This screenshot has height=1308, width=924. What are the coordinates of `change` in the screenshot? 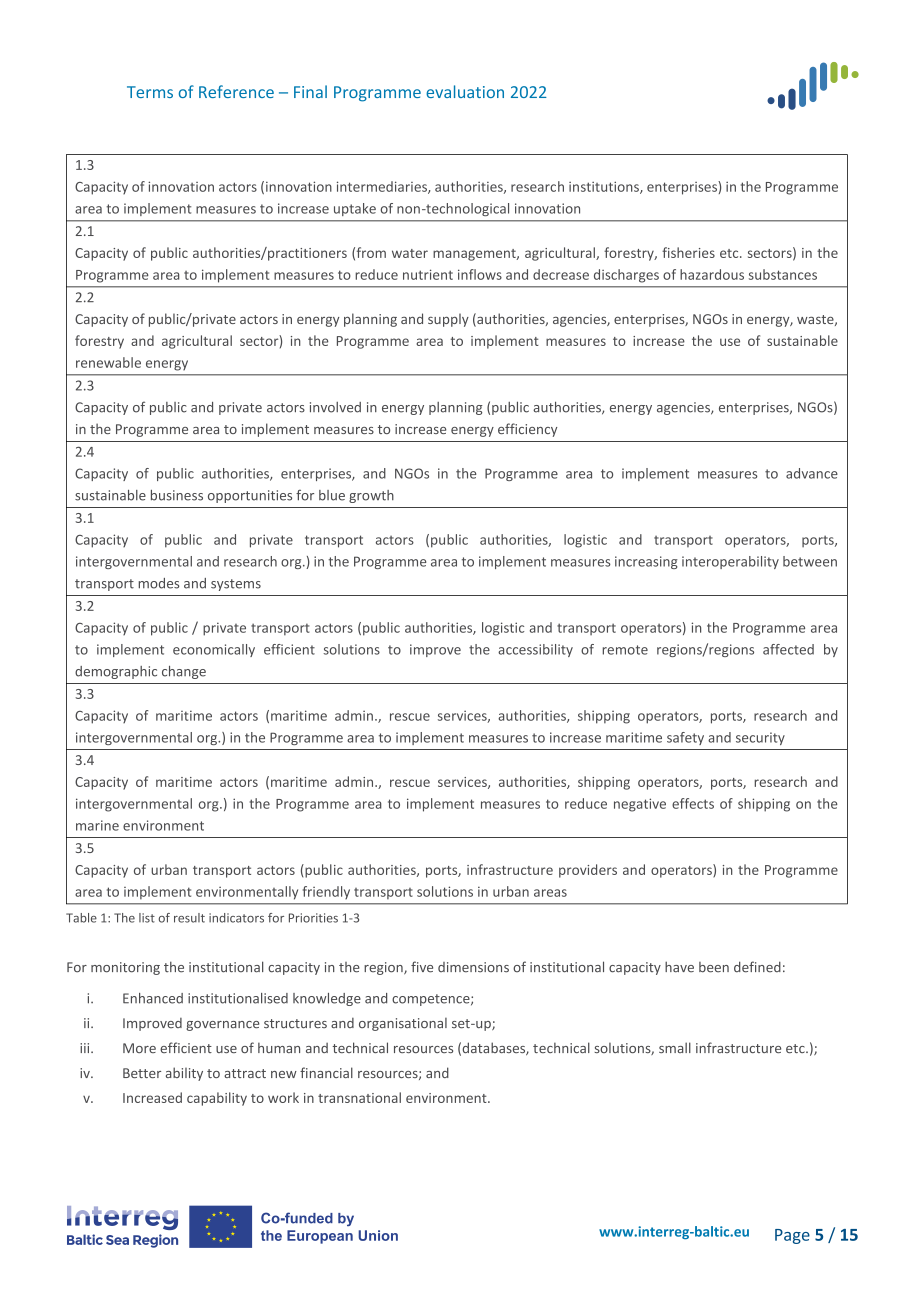 It's located at (184, 672).
